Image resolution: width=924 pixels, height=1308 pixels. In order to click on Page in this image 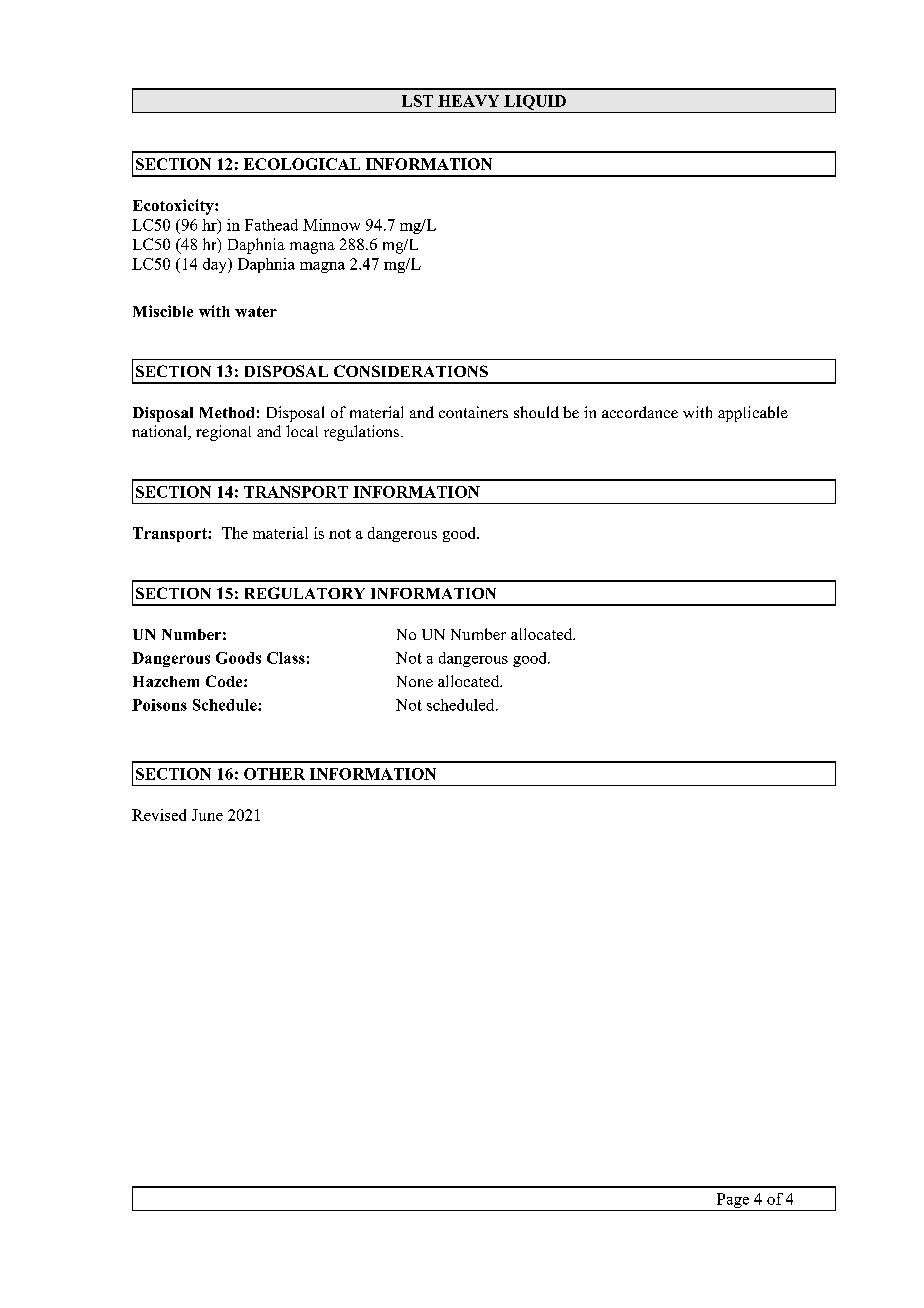, I will do `click(733, 1202)`.
